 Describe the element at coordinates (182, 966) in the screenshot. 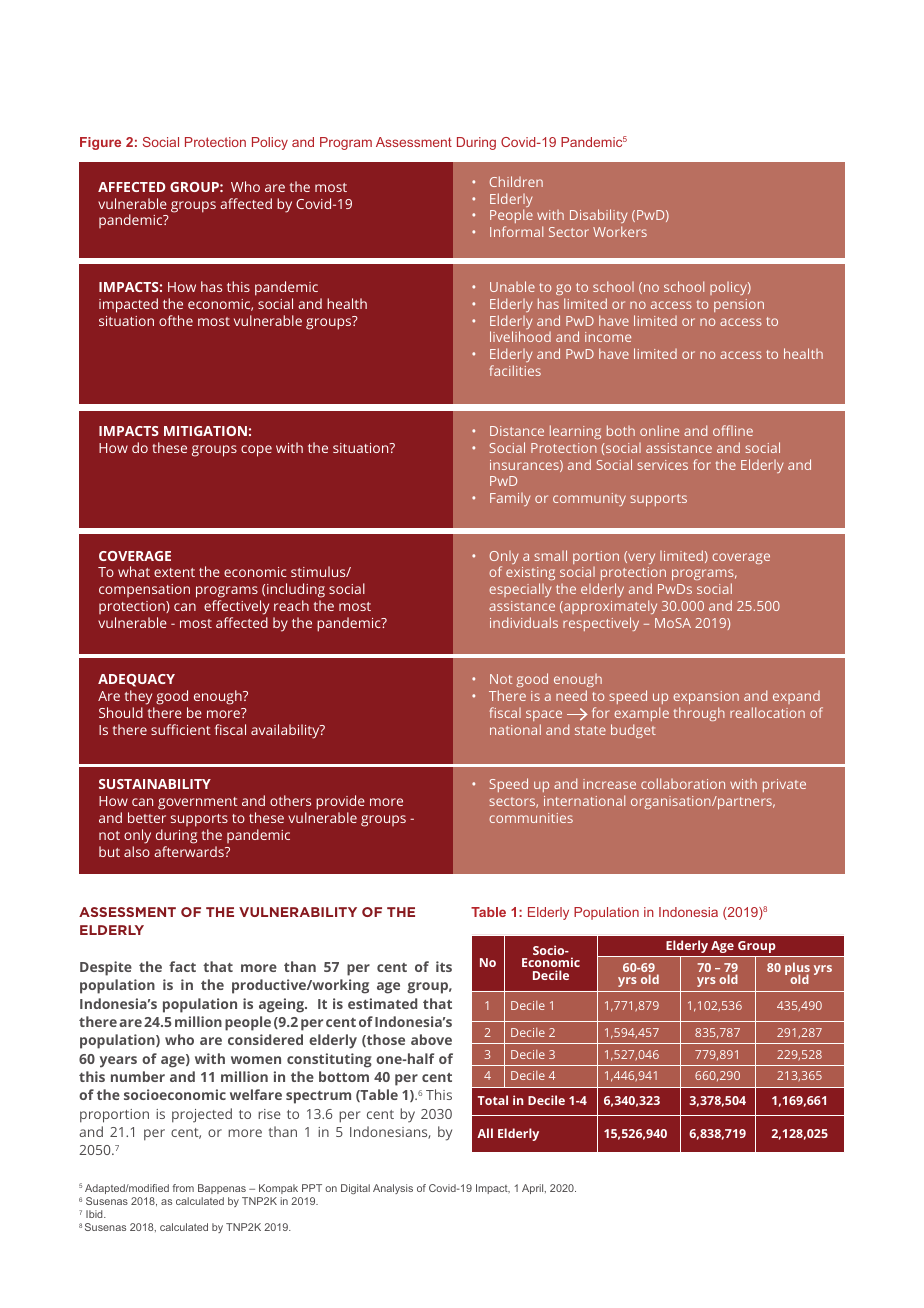

I see `fact` at that location.
